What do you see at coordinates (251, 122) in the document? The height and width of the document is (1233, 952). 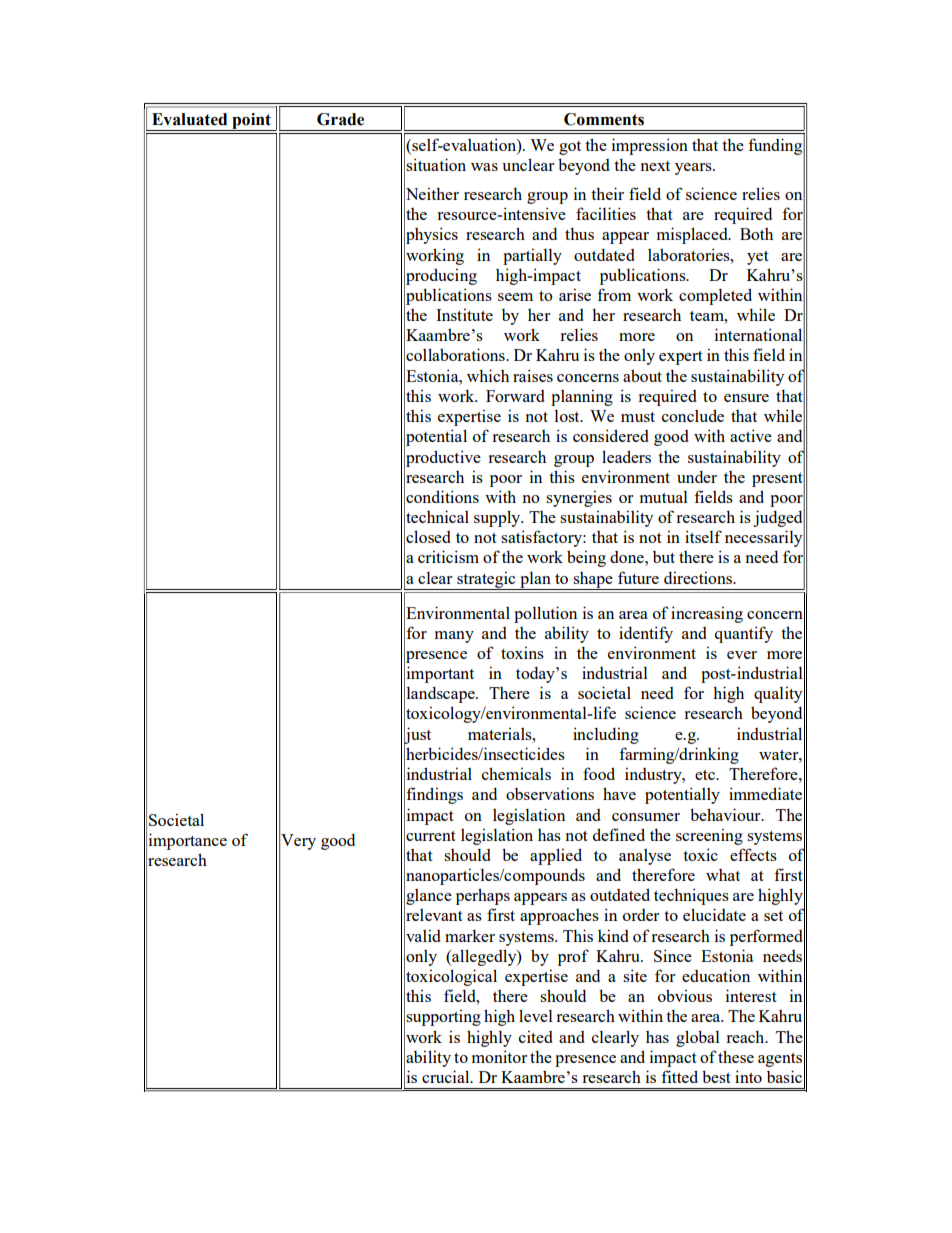 I see `point` at bounding box center [251, 122].
